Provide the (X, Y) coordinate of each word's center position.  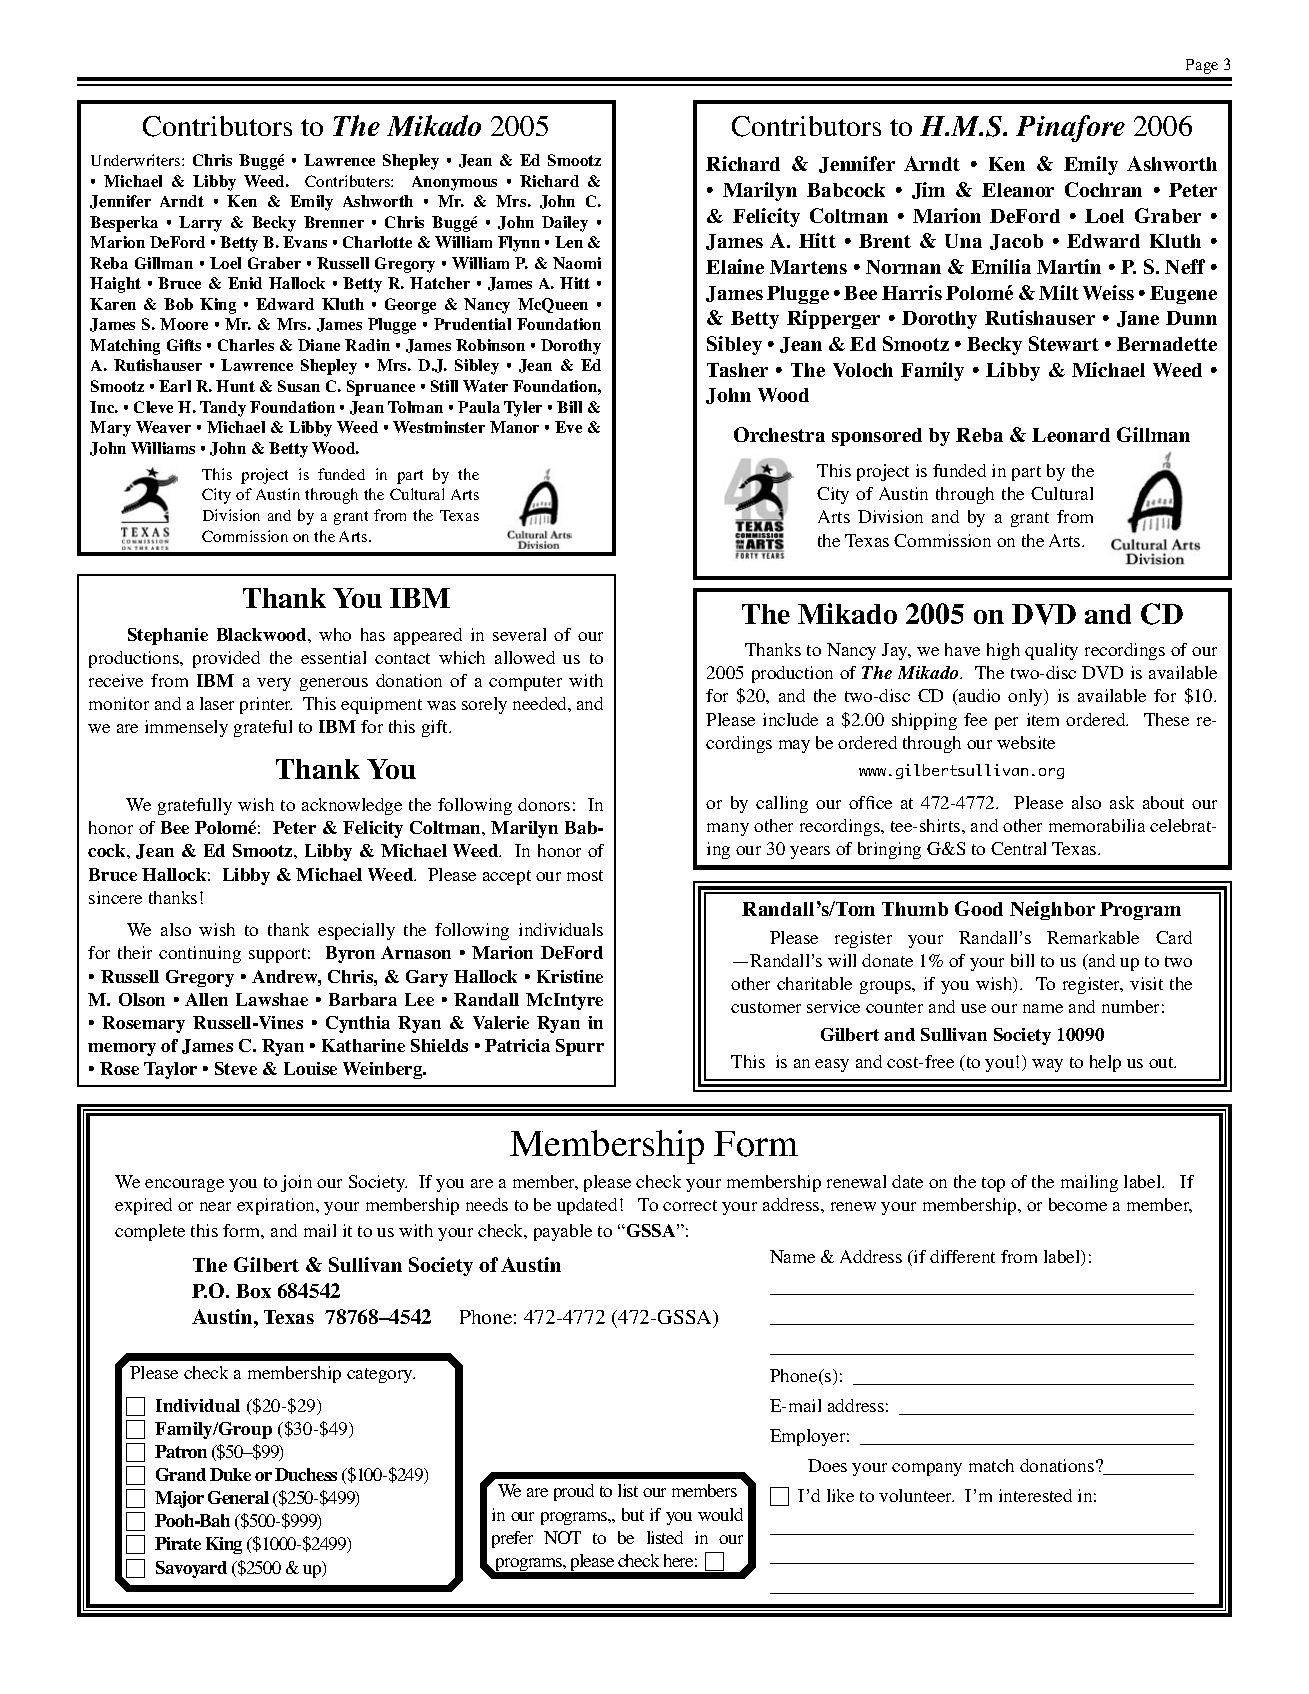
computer (525, 683)
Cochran (1103, 189)
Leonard (1071, 435)
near (215, 1206)
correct (690, 1205)
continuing (200, 954)
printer (266, 705)
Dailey (565, 224)
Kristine (570, 976)
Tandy (223, 409)
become (1078, 1204)
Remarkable (1093, 937)
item (1043, 719)
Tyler (523, 409)
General (238, 1497)
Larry (200, 224)
